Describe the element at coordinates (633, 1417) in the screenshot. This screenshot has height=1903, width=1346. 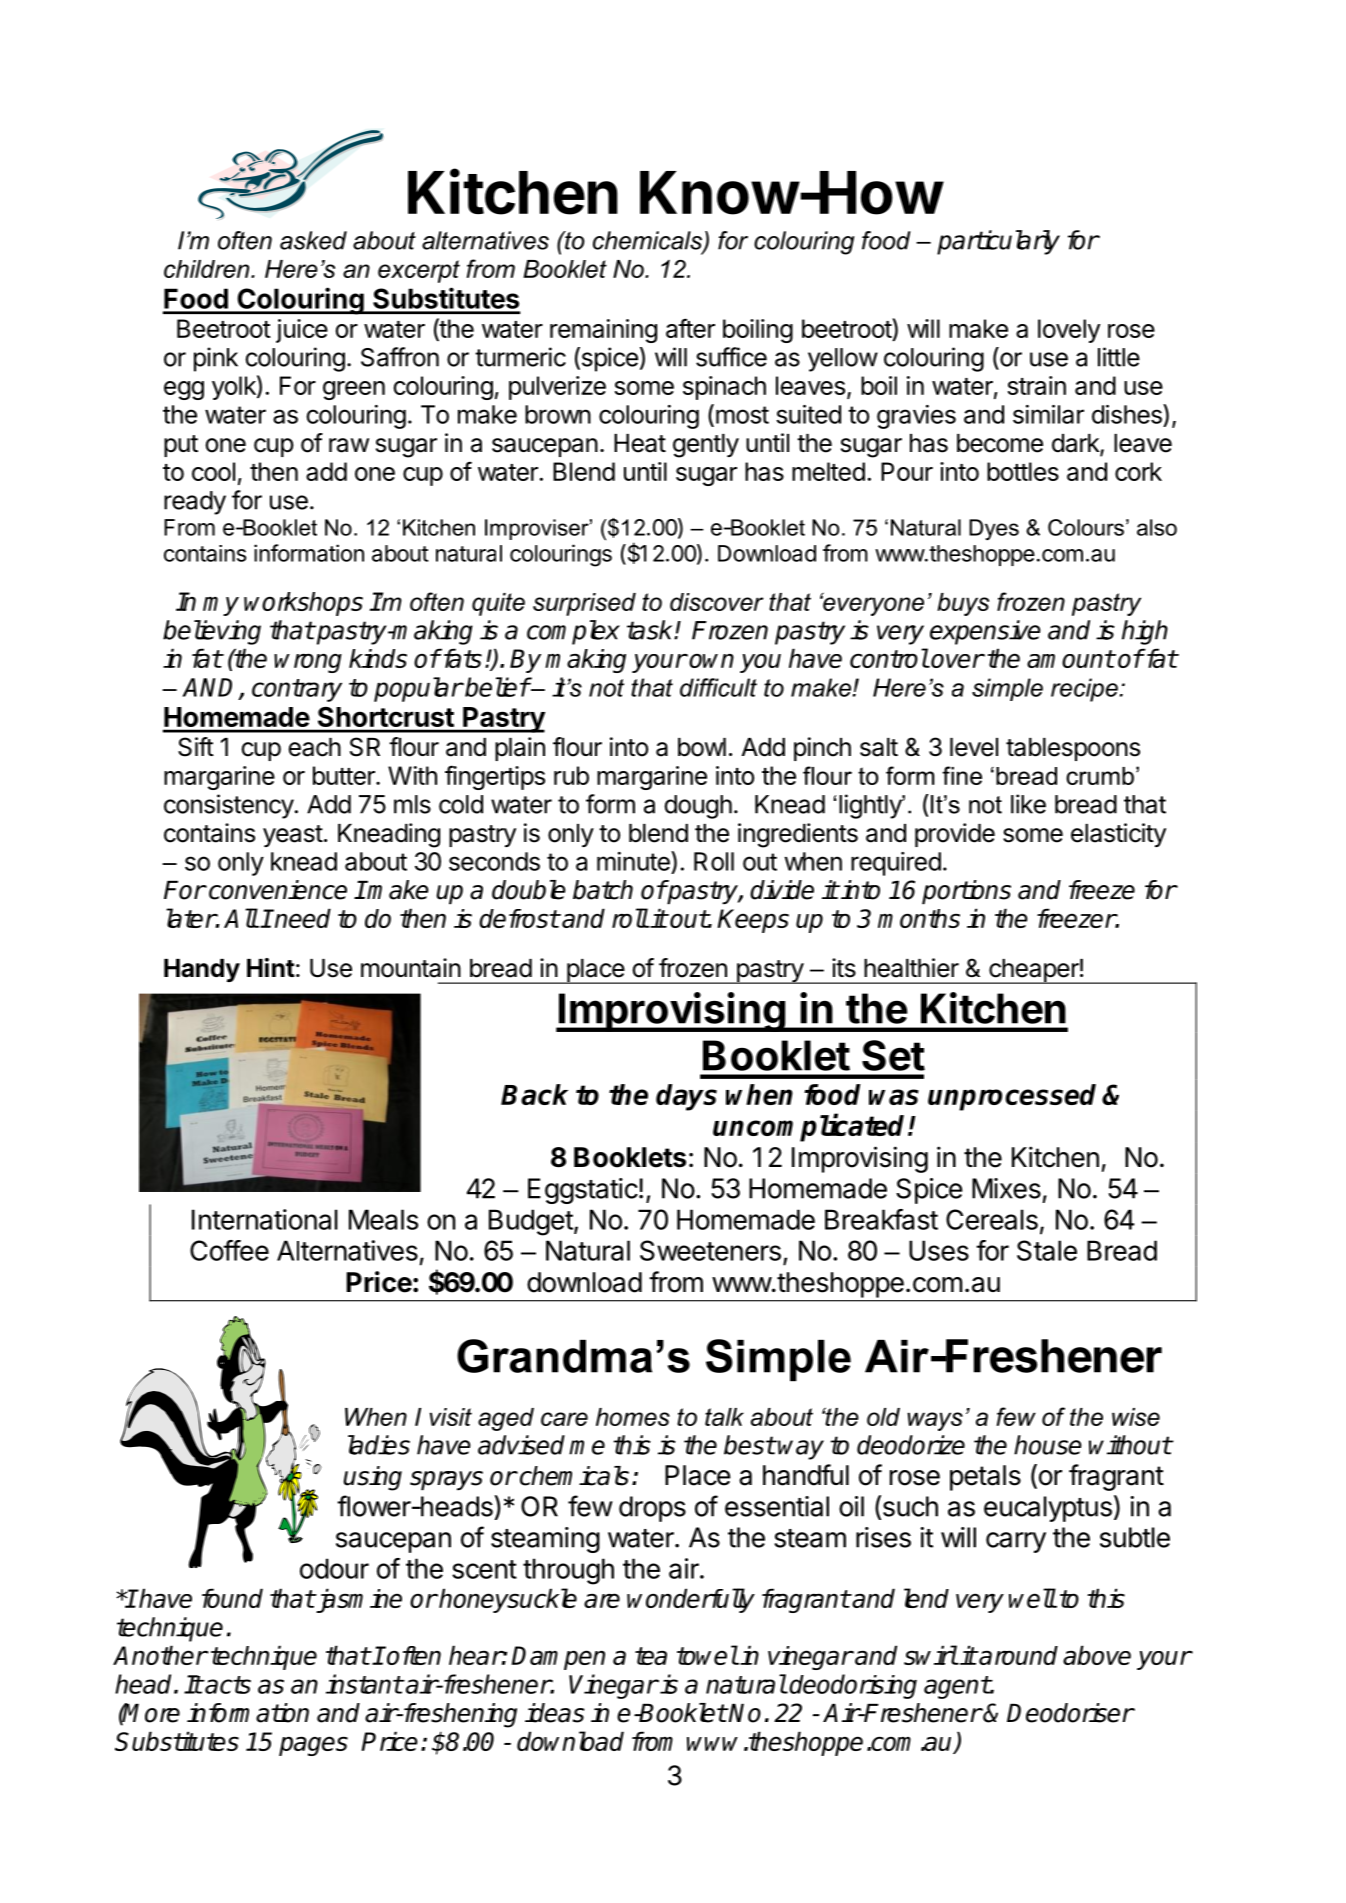
I see `homes` at that location.
